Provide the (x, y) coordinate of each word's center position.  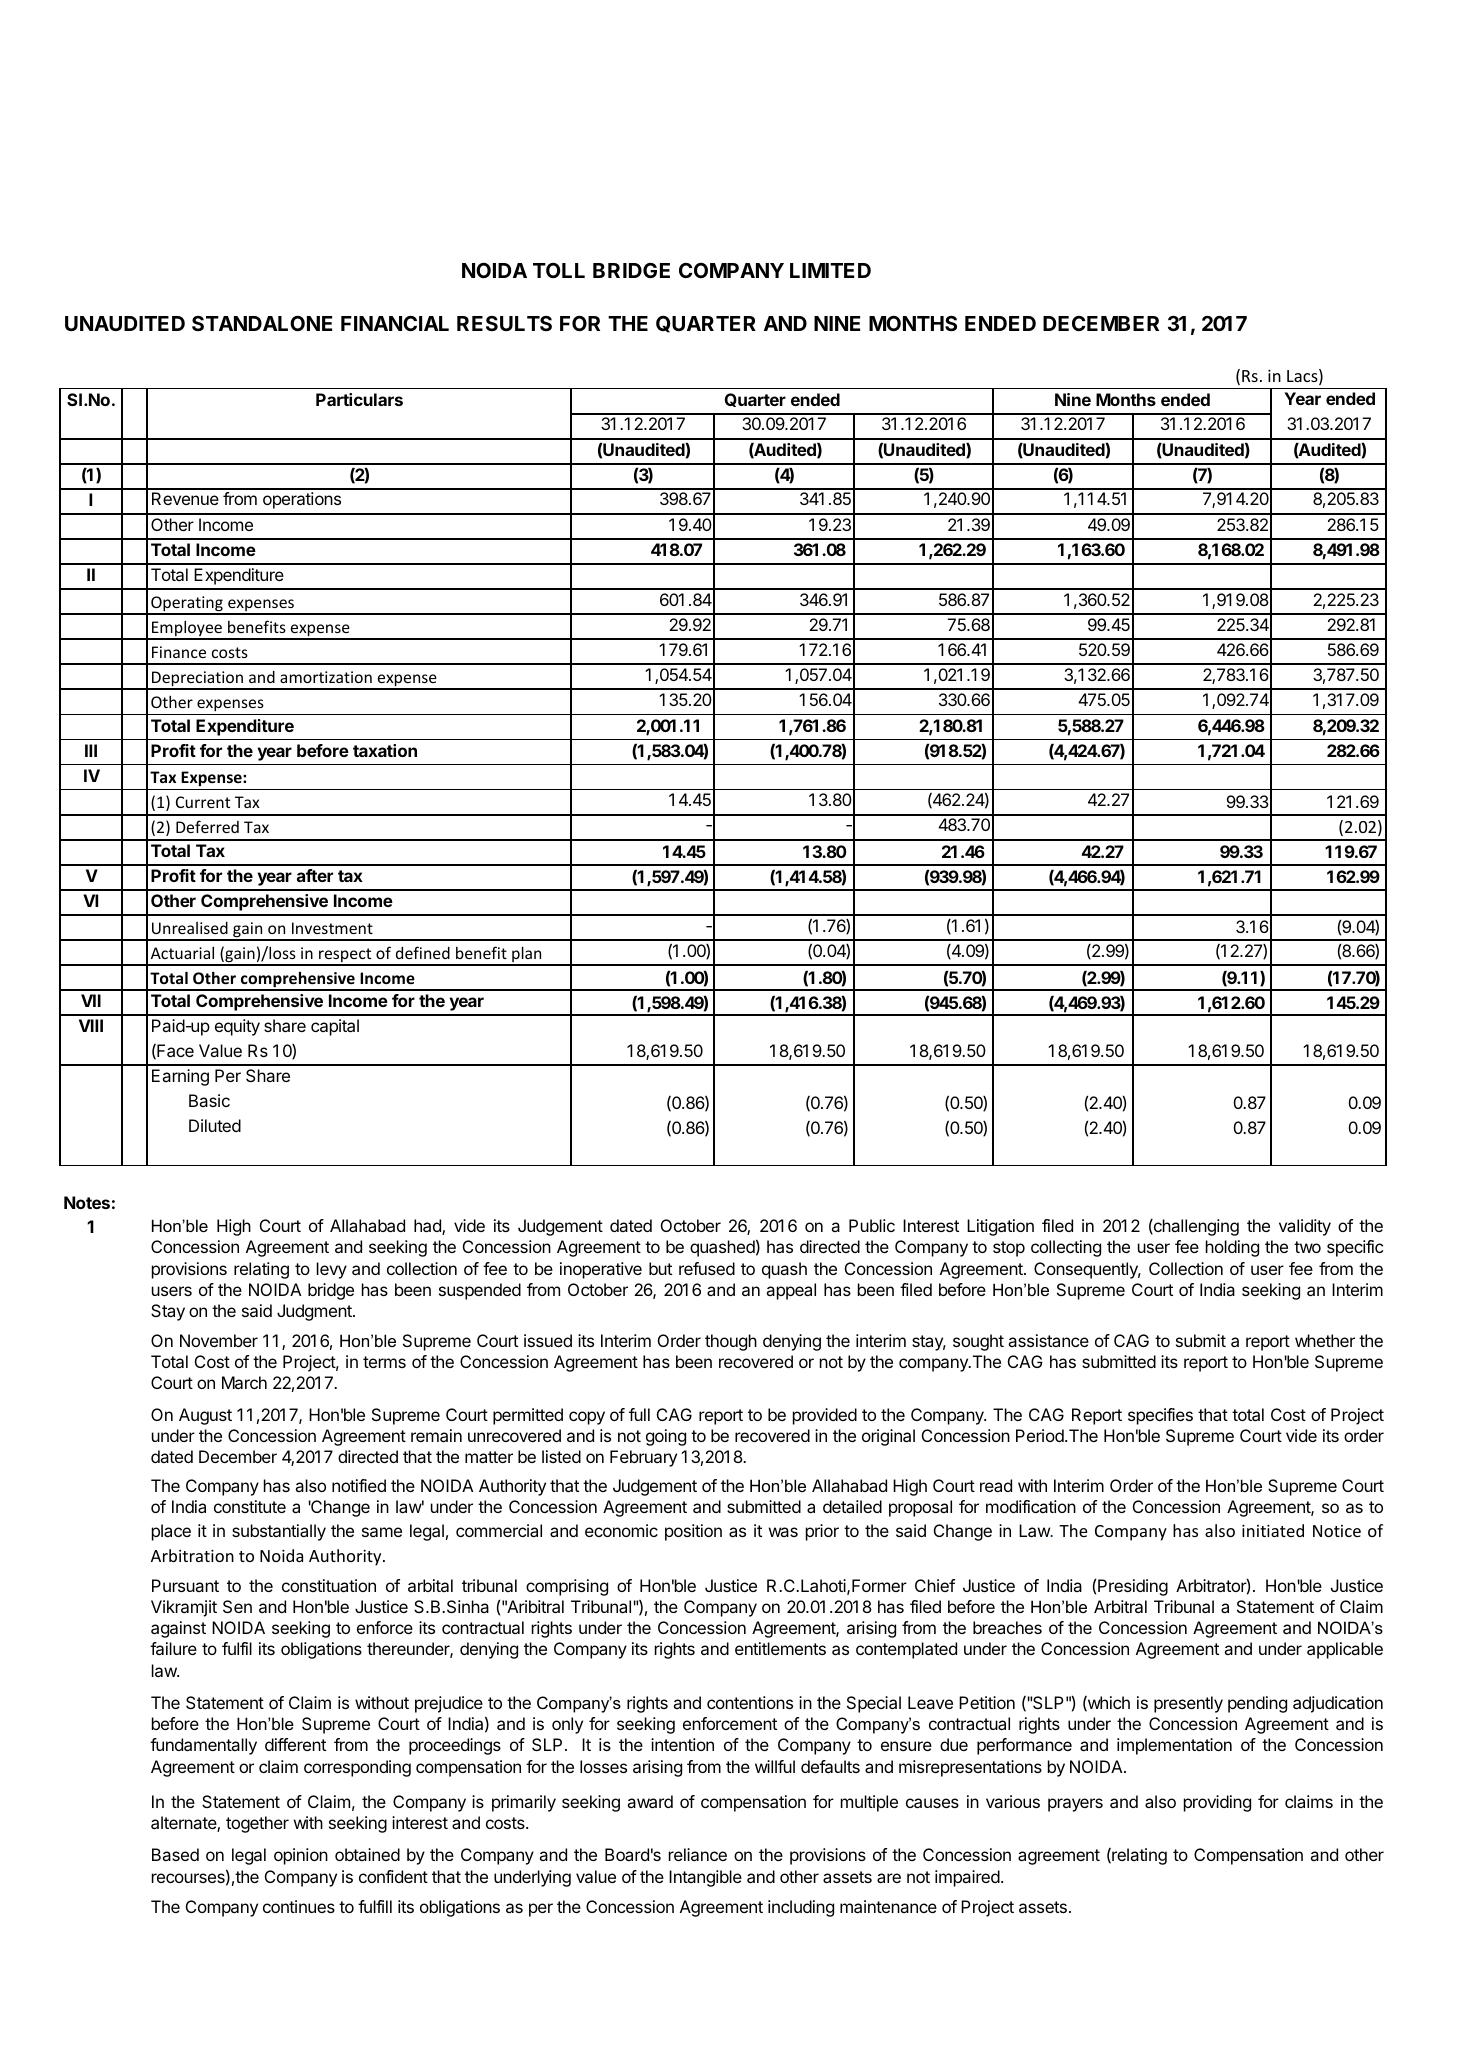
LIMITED (830, 270)
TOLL (559, 270)
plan (527, 955)
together (257, 1824)
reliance (698, 1854)
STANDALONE (262, 323)
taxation (385, 750)
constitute (250, 1506)
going (666, 1437)
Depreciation (198, 680)
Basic (209, 1100)
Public (872, 1225)
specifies (1160, 1416)
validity (1305, 1227)
